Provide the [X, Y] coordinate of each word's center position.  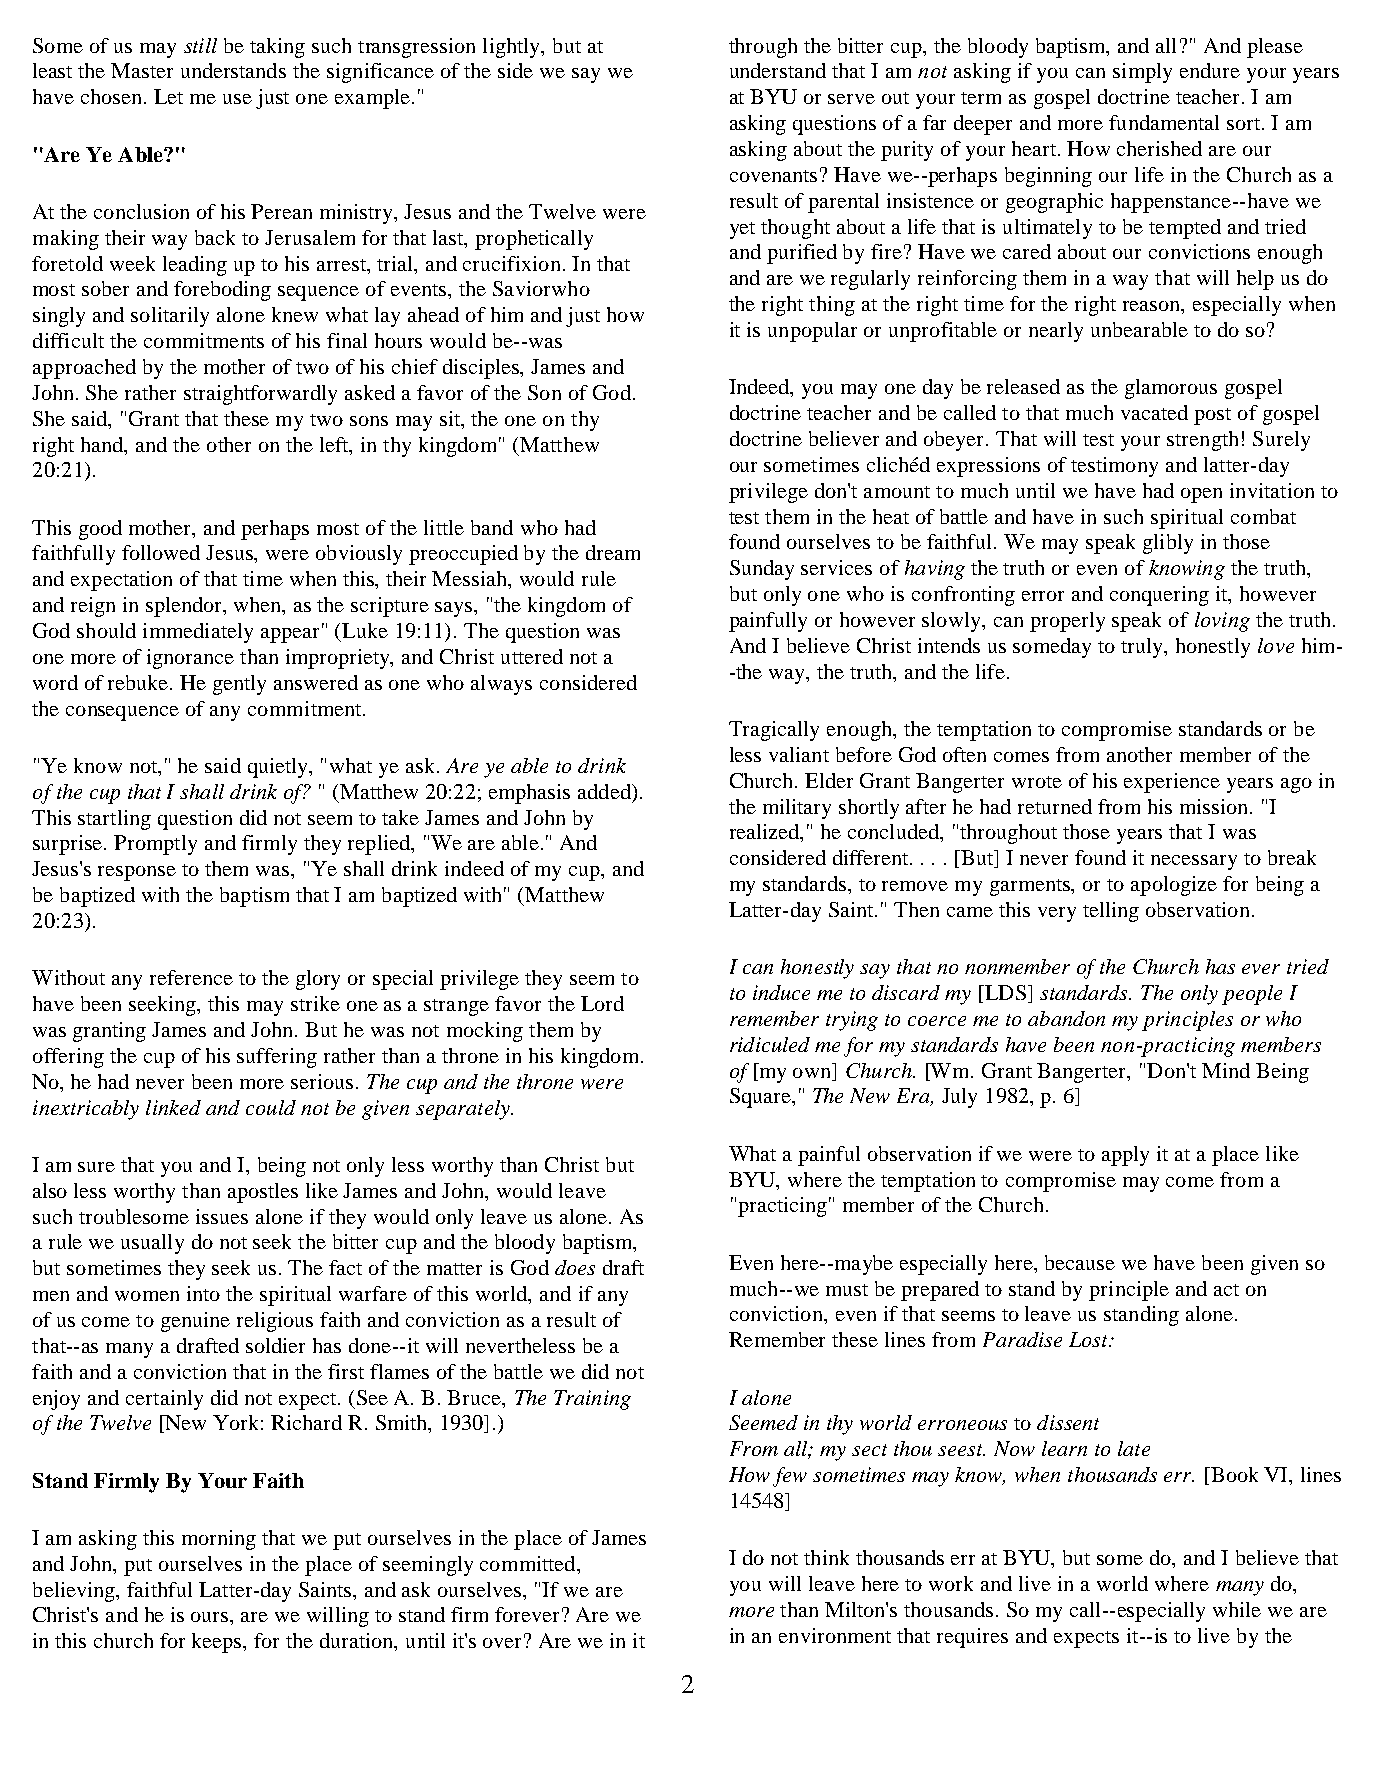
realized [766, 833]
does [575, 1267]
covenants [773, 176]
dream [613, 552]
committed [529, 1563]
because [1080, 1262]
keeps [218, 1643]
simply [1142, 73]
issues [222, 1216]
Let [168, 96]
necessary [1194, 862]
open [1201, 495]
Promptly [155, 845]
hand [103, 444]
